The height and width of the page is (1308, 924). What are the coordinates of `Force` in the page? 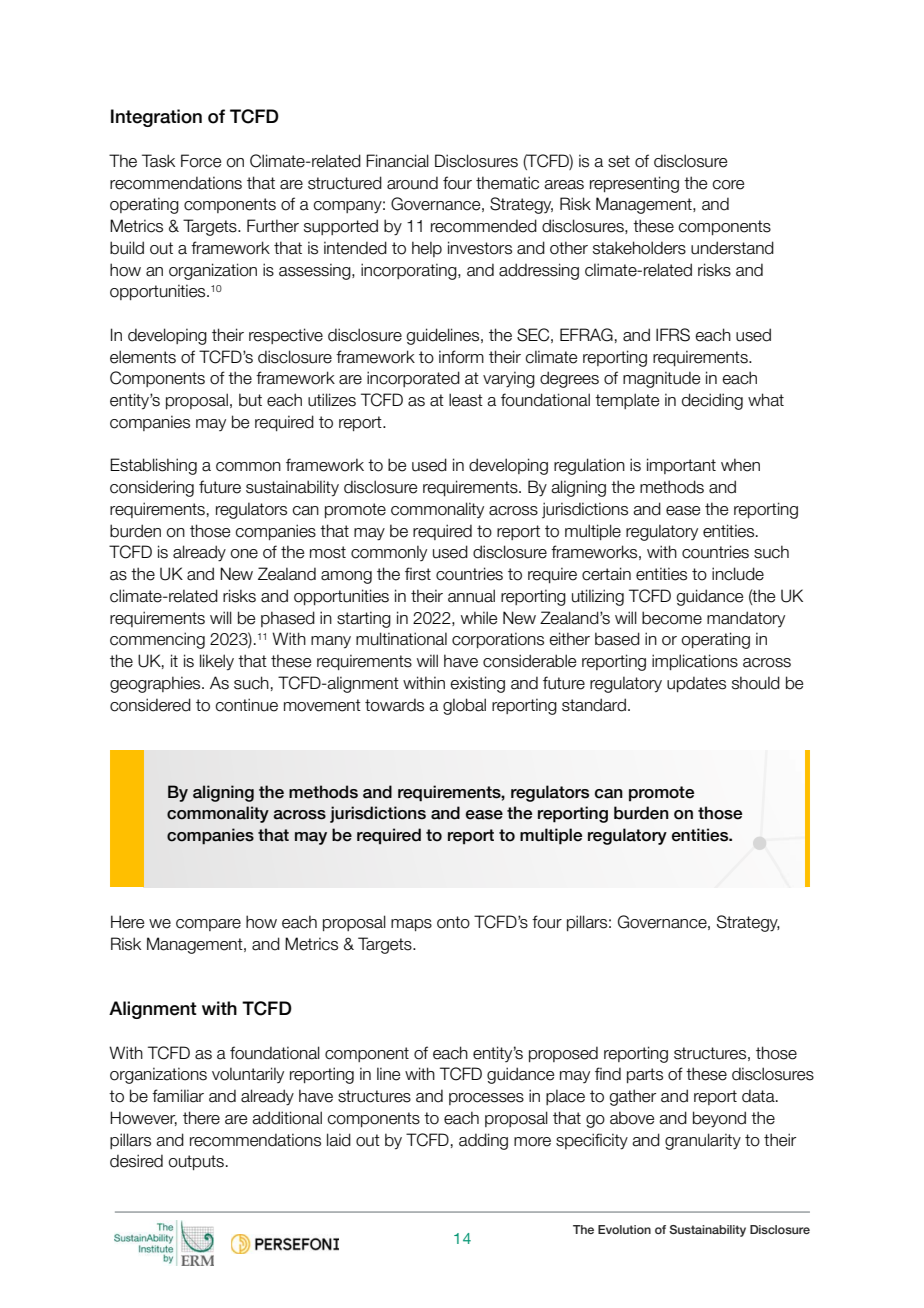 It's located at (201, 161).
